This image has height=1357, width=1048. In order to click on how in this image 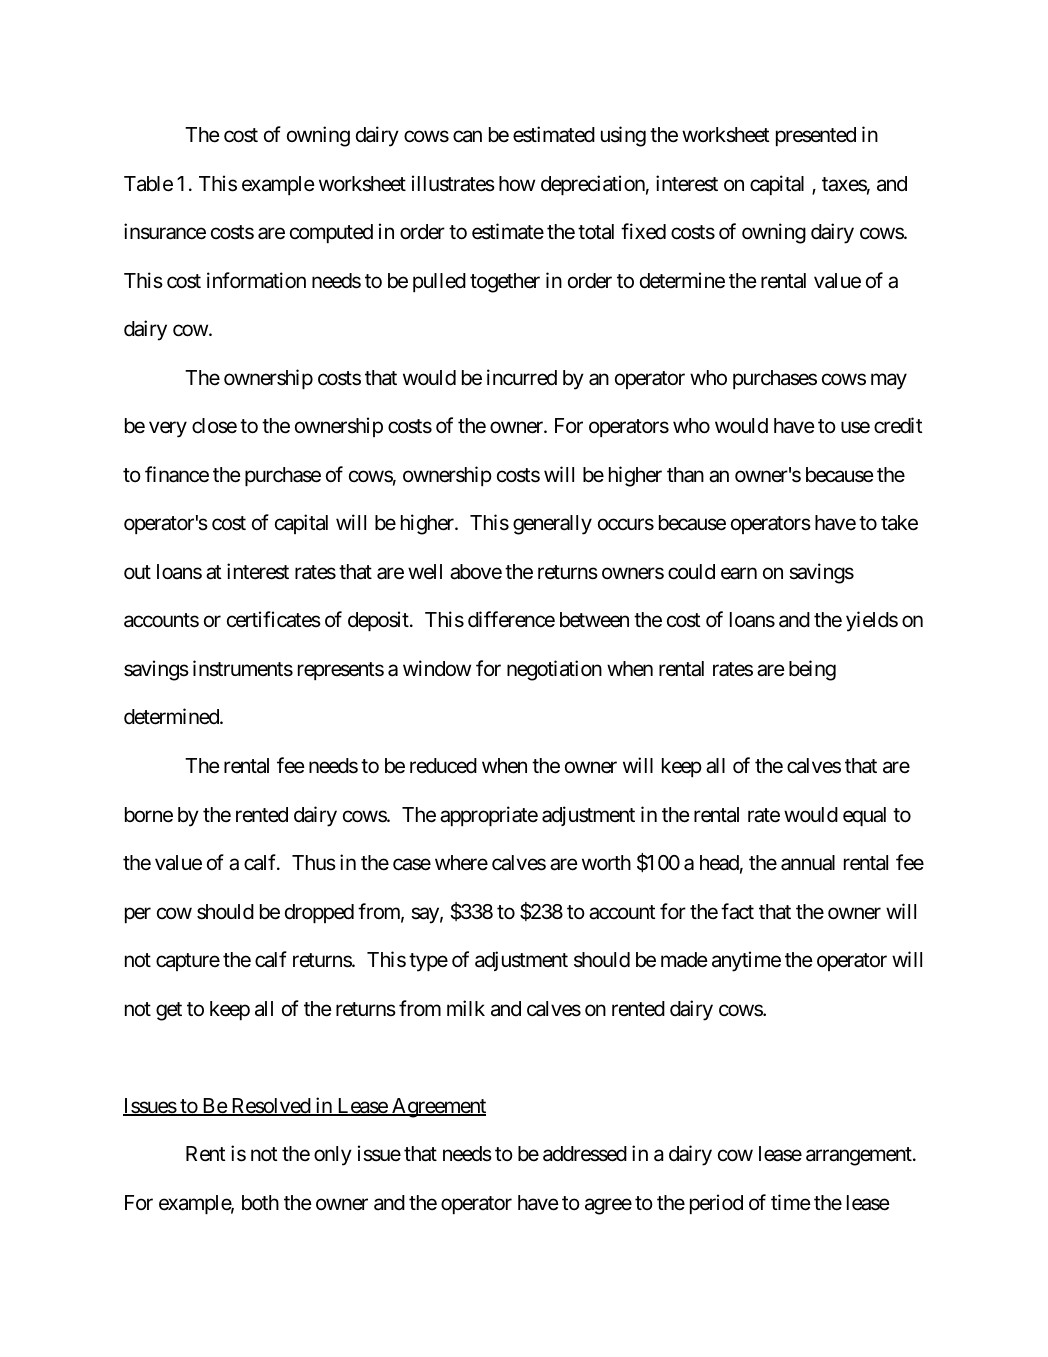, I will do `click(517, 183)`.
